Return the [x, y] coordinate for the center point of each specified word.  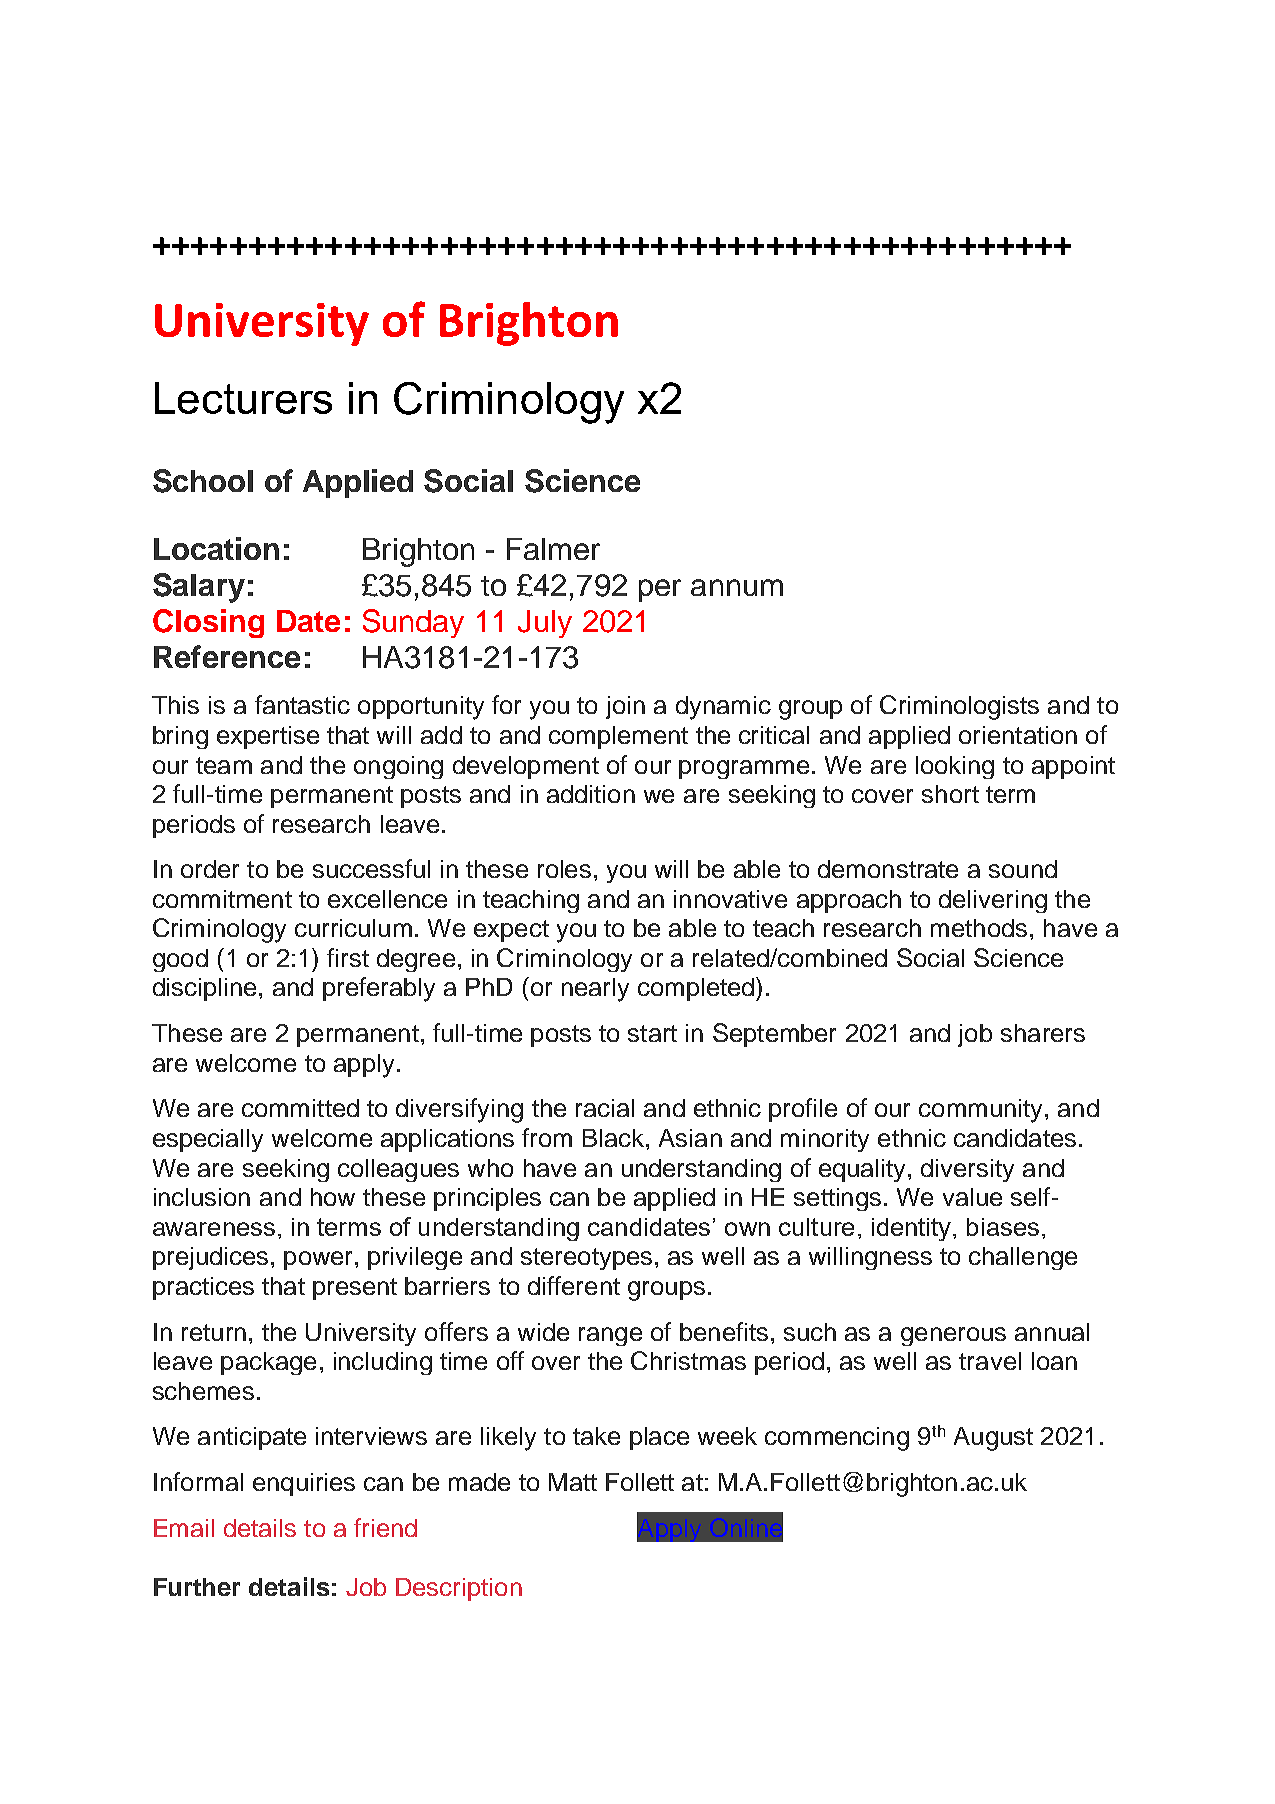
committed [300, 1108]
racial [605, 1108]
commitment [222, 899]
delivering [993, 901]
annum [737, 587]
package [268, 1363]
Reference [227, 656]
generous [953, 1336]
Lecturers [243, 398]
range [610, 1336]
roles [564, 869]
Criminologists [959, 707]
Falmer [553, 549]
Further [197, 1587]
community [980, 1111]
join [625, 707]
